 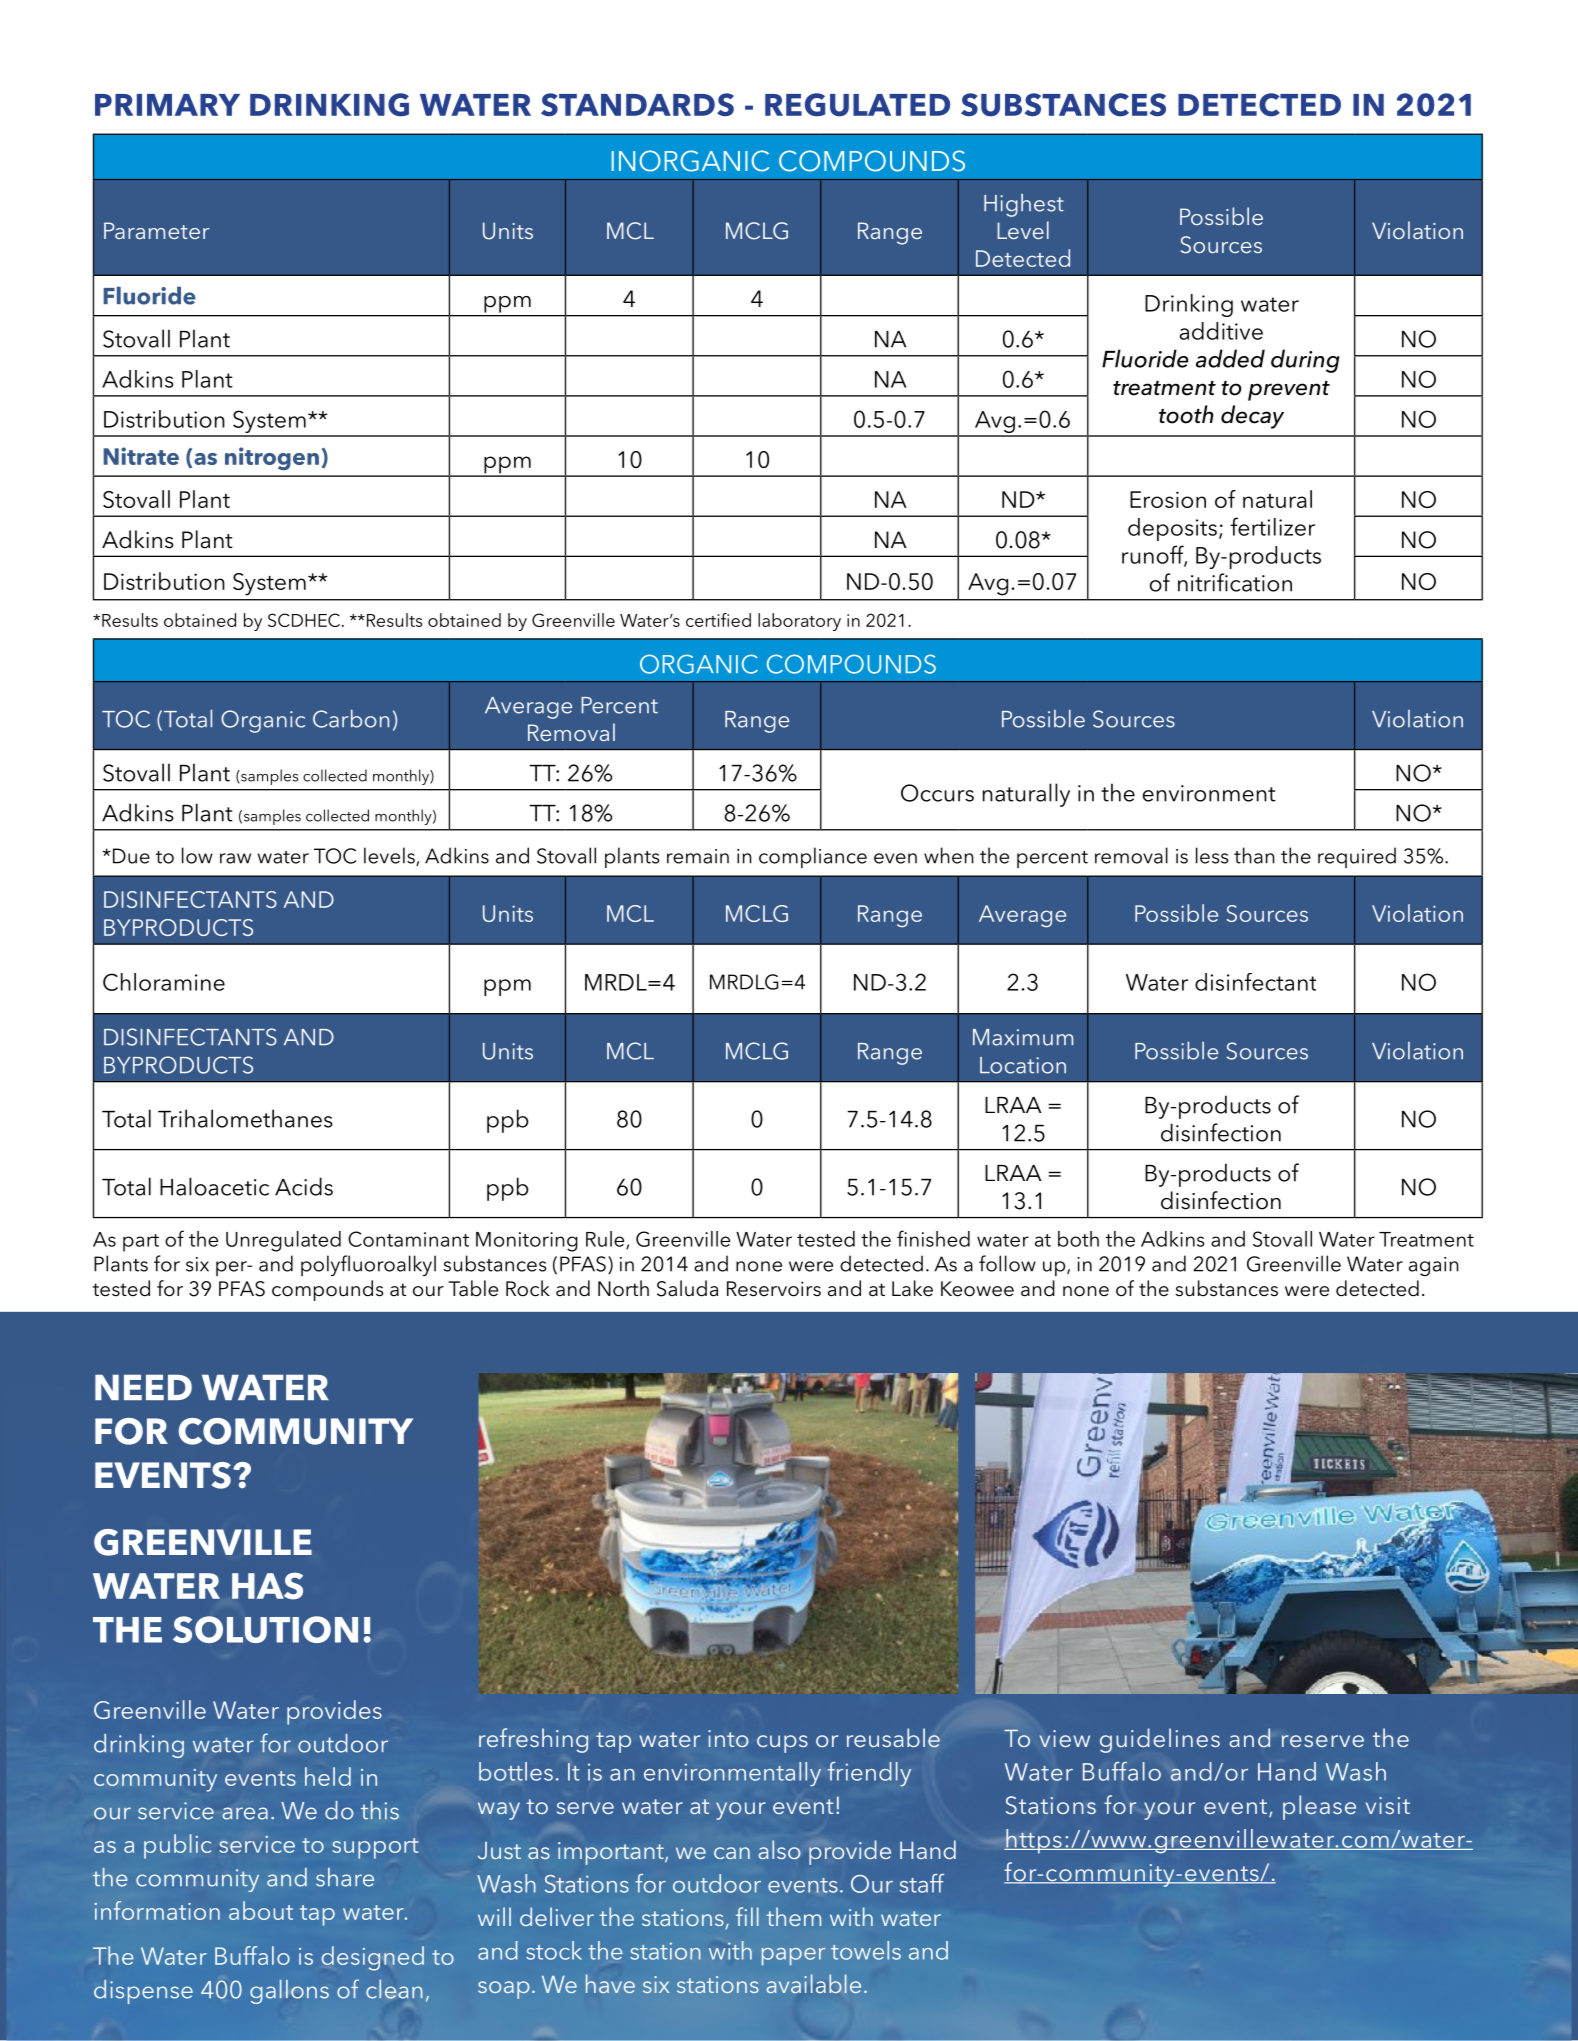 What do you see at coordinates (261, 1910) in the screenshot?
I see `about` at bounding box center [261, 1910].
